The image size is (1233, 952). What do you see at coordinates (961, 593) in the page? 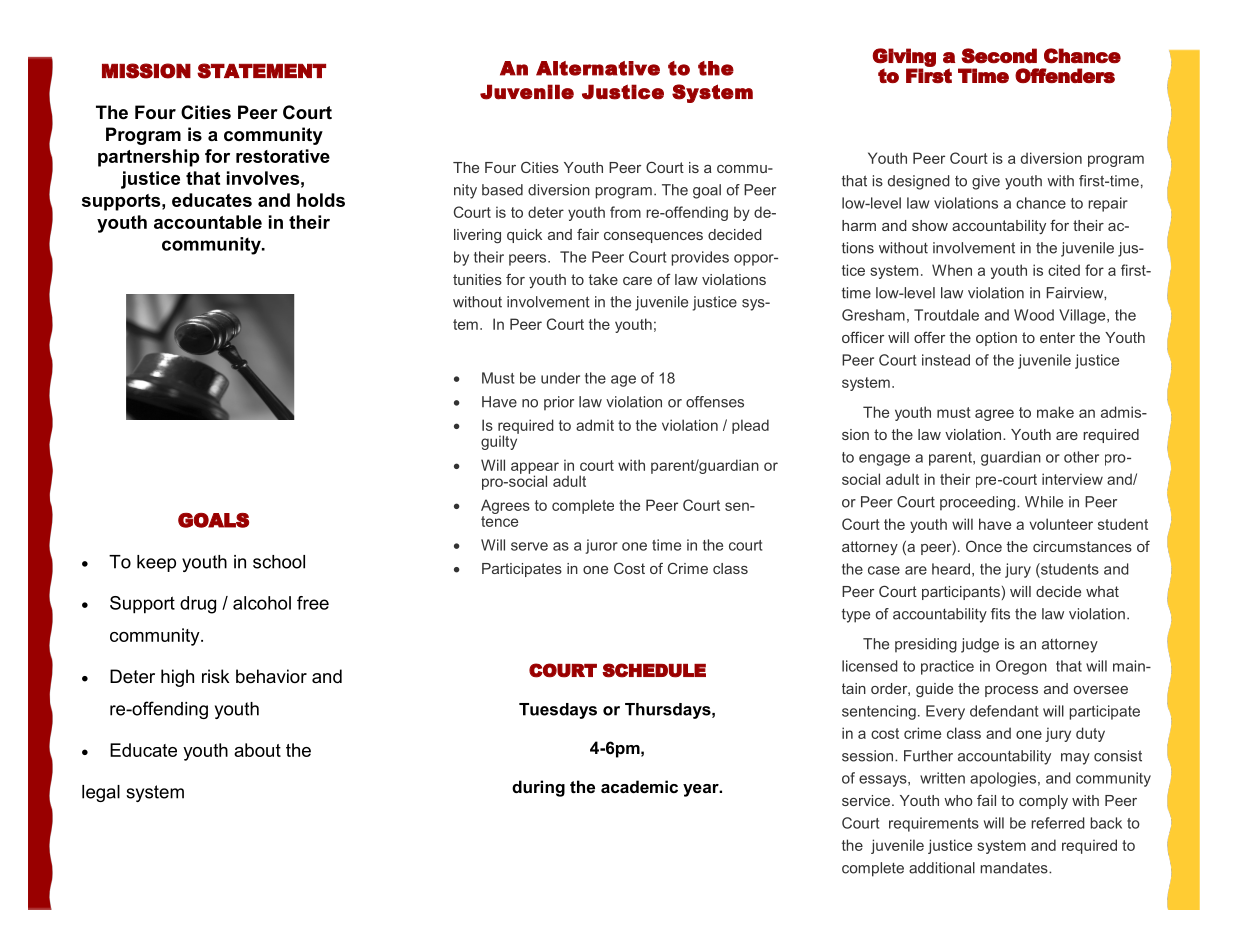
I see `participants` at bounding box center [961, 593].
